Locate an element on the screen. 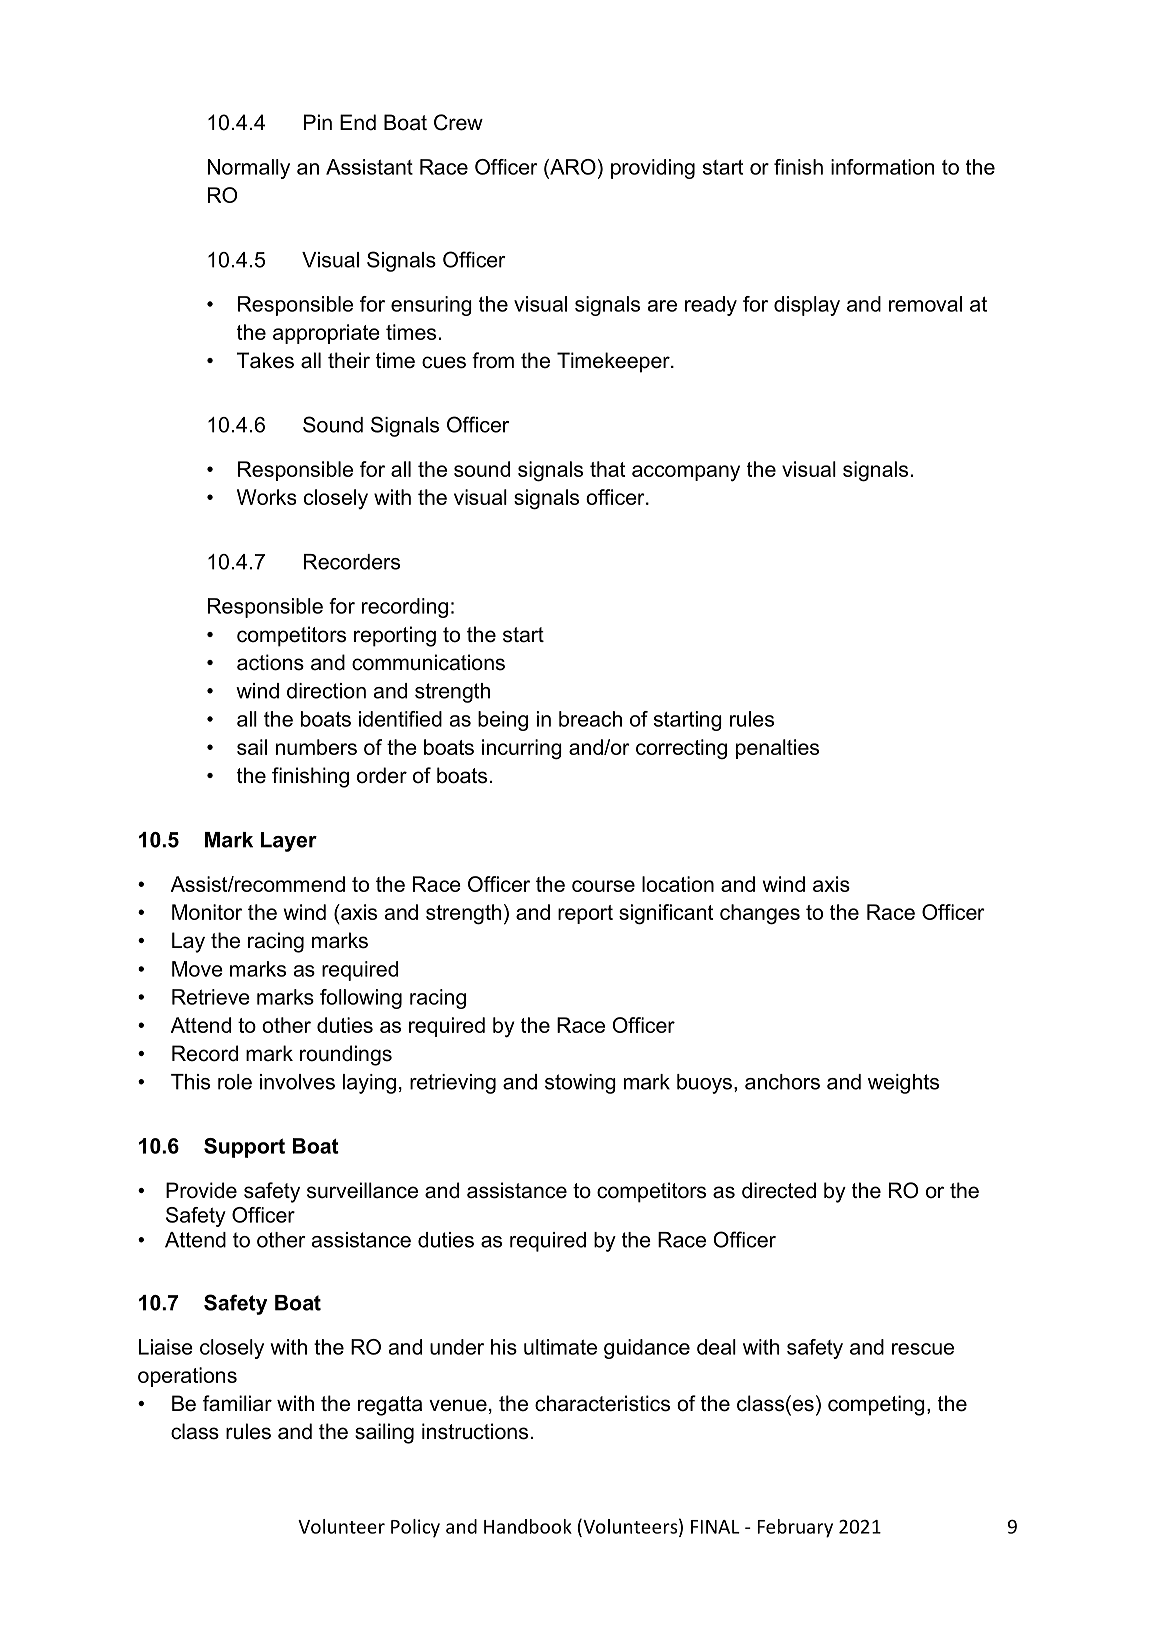 The image size is (1155, 1633). Normally is located at coordinates (249, 169).
